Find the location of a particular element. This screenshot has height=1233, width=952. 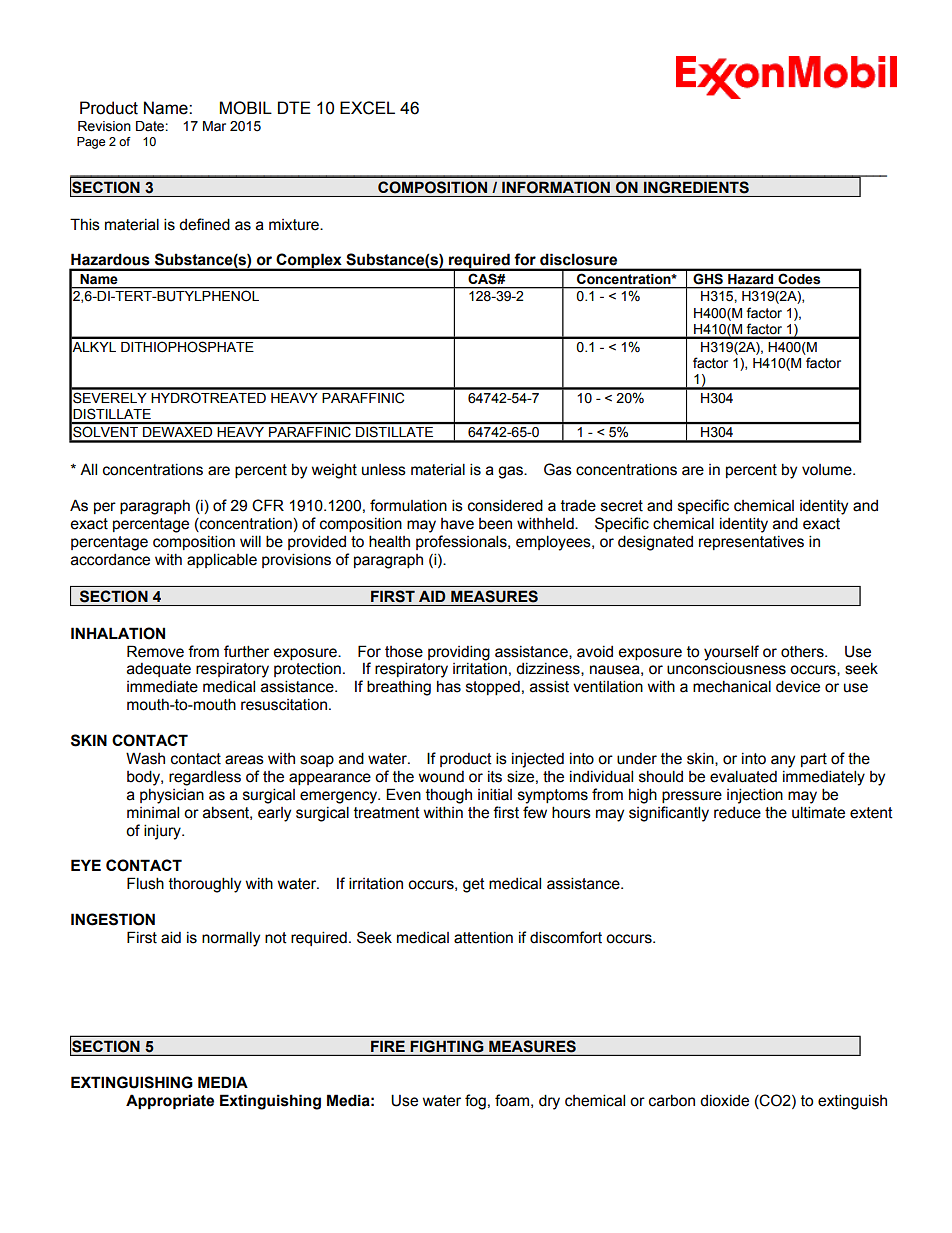

disclosure is located at coordinates (578, 259).
